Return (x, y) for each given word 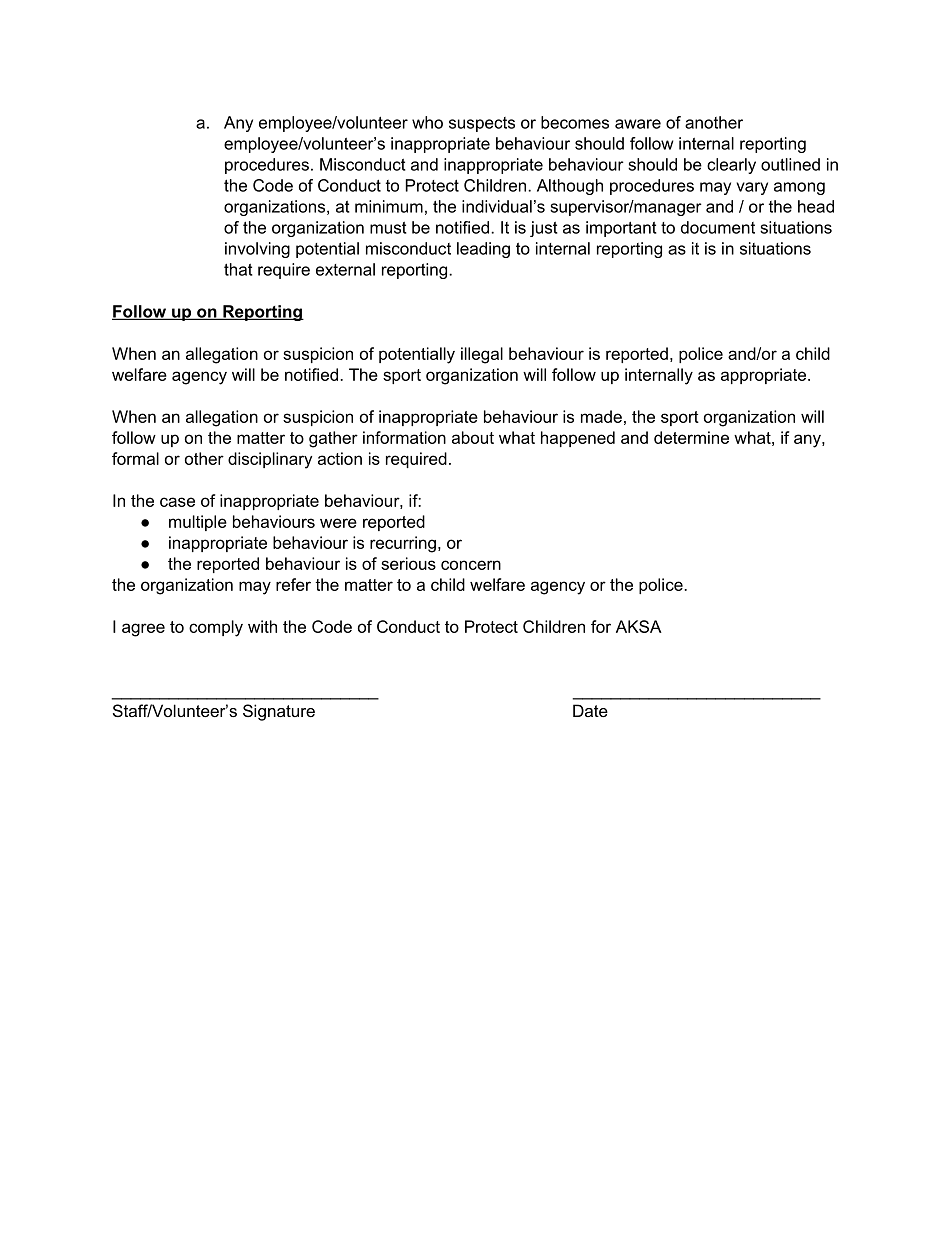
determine (691, 437)
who (427, 122)
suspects (482, 124)
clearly (731, 166)
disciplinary (270, 460)
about (473, 437)
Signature (279, 712)
